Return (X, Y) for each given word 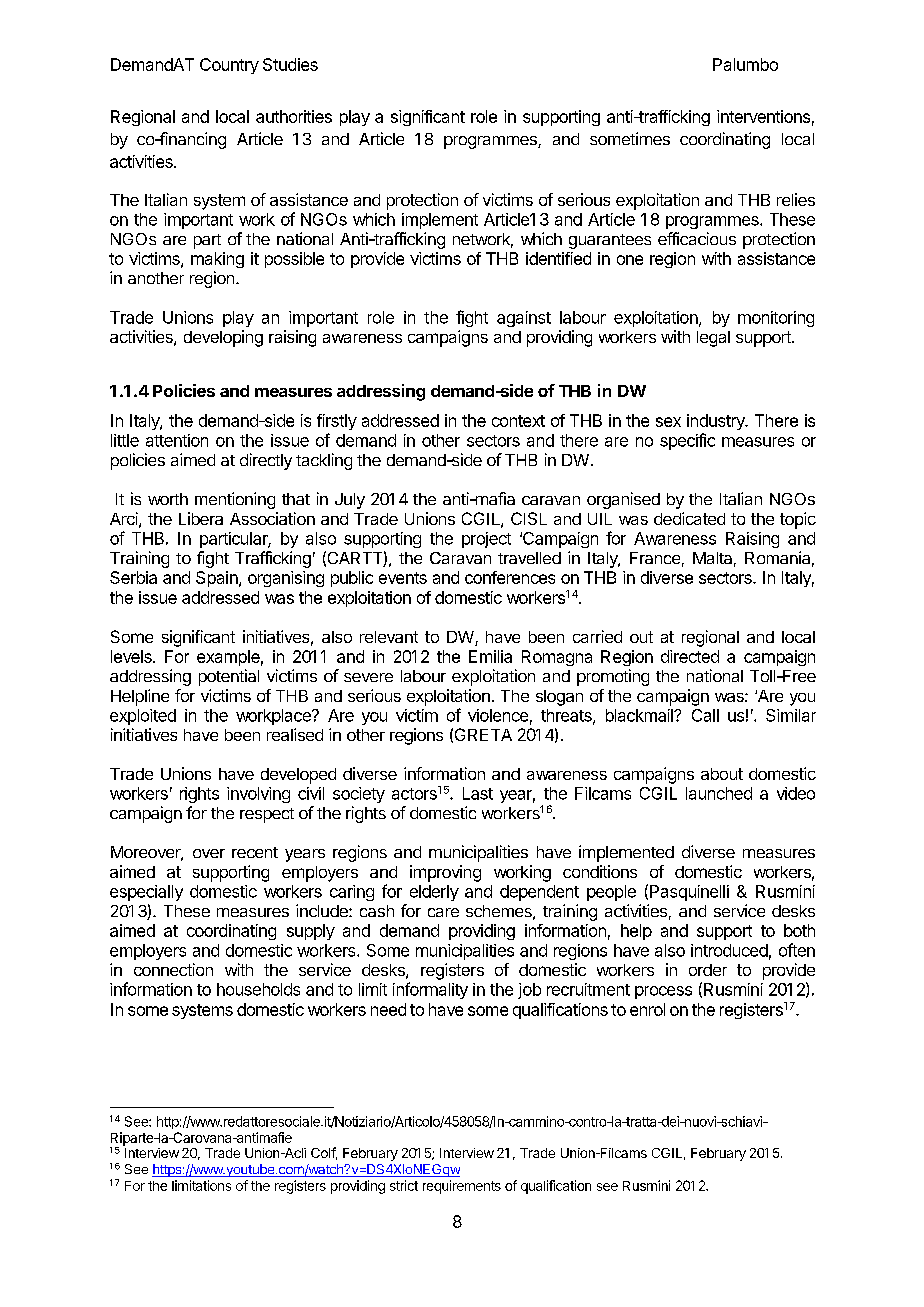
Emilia (490, 656)
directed (690, 656)
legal (713, 339)
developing (223, 338)
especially (146, 893)
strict (404, 1185)
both (799, 930)
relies (796, 199)
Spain (218, 579)
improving (445, 873)
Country (229, 66)
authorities (294, 116)
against (524, 319)
